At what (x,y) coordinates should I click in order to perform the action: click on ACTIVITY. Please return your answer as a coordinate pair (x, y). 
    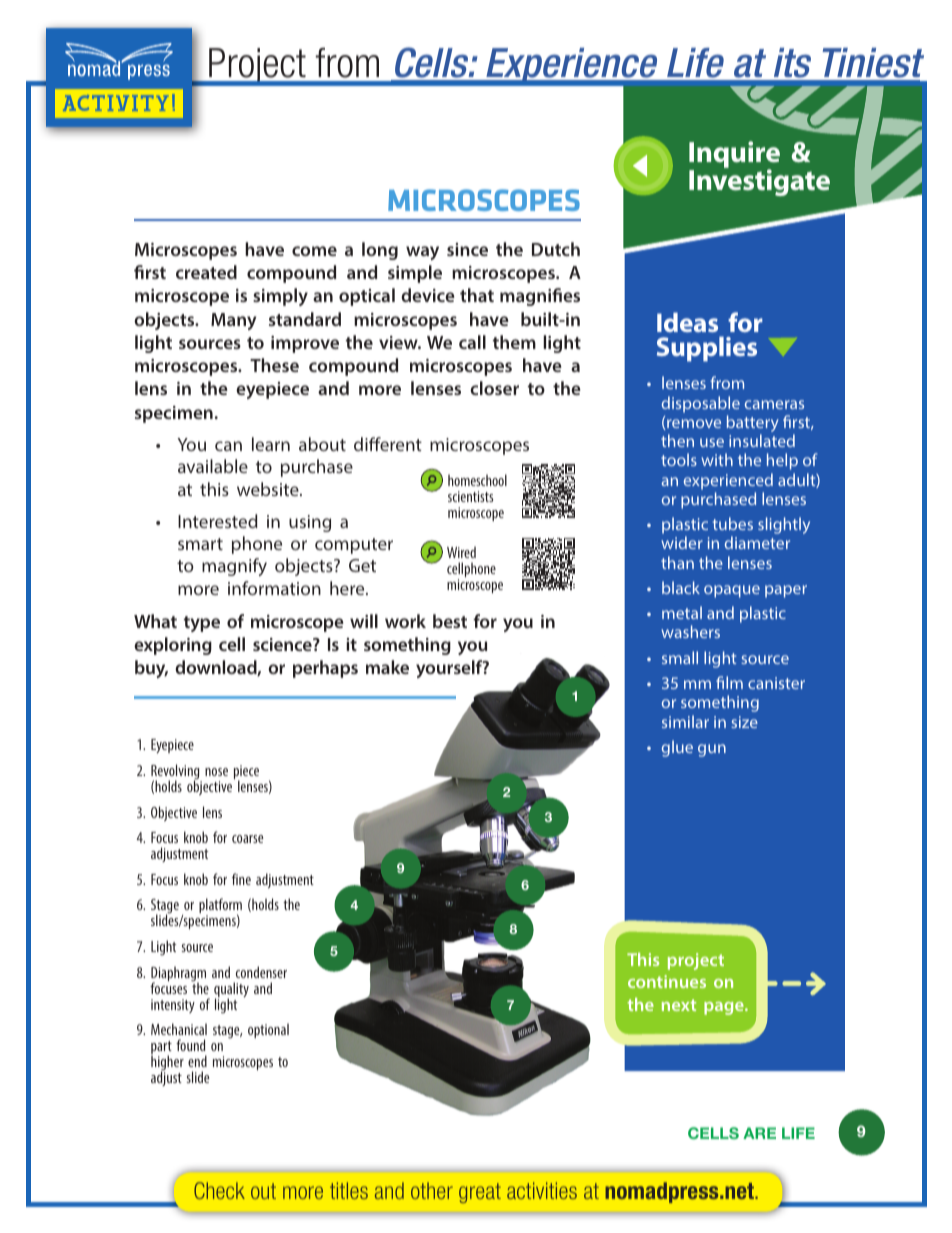
    Looking at the image, I should click on (115, 103).
